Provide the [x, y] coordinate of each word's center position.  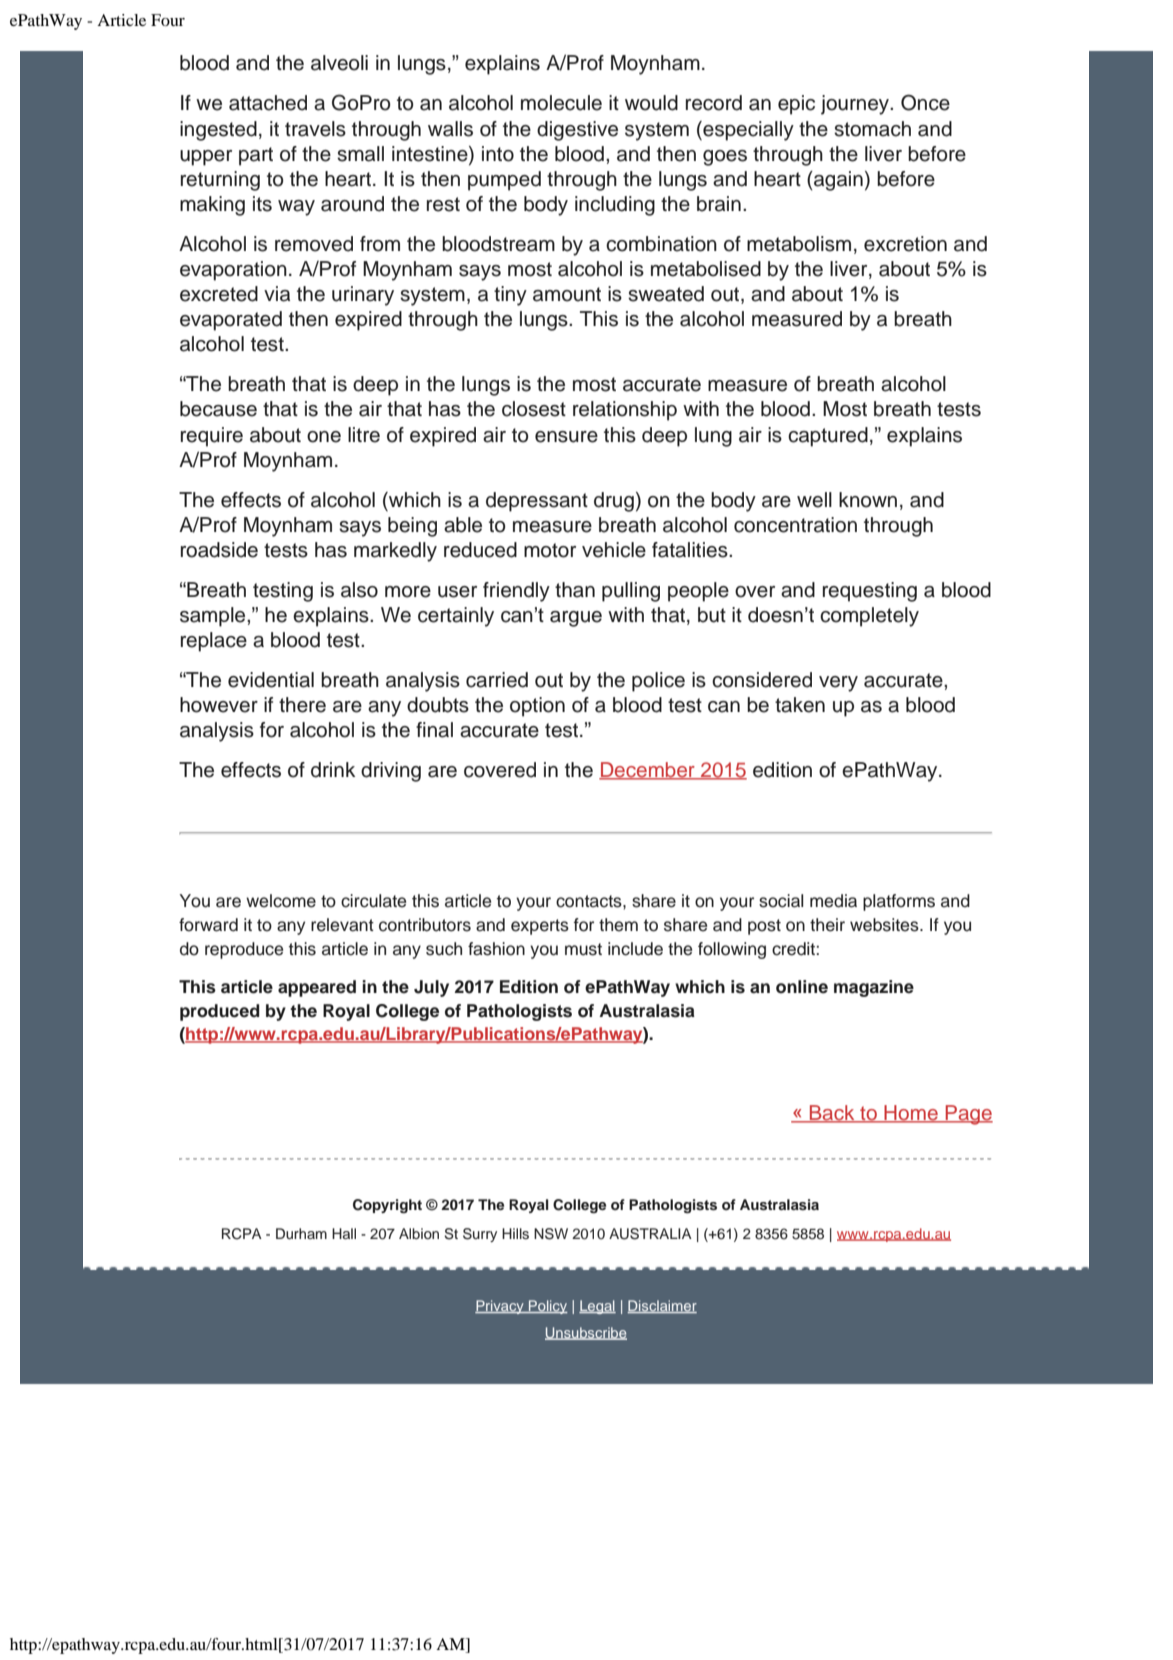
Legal [597, 1307]
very [838, 684]
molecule [561, 103]
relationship [625, 411]
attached [268, 103]
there [302, 705]
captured [828, 437]
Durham [301, 1233]
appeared [317, 988]
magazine [874, 988]
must [583, 949]
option [537, 707]
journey [856, 105]
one [324, 437]
